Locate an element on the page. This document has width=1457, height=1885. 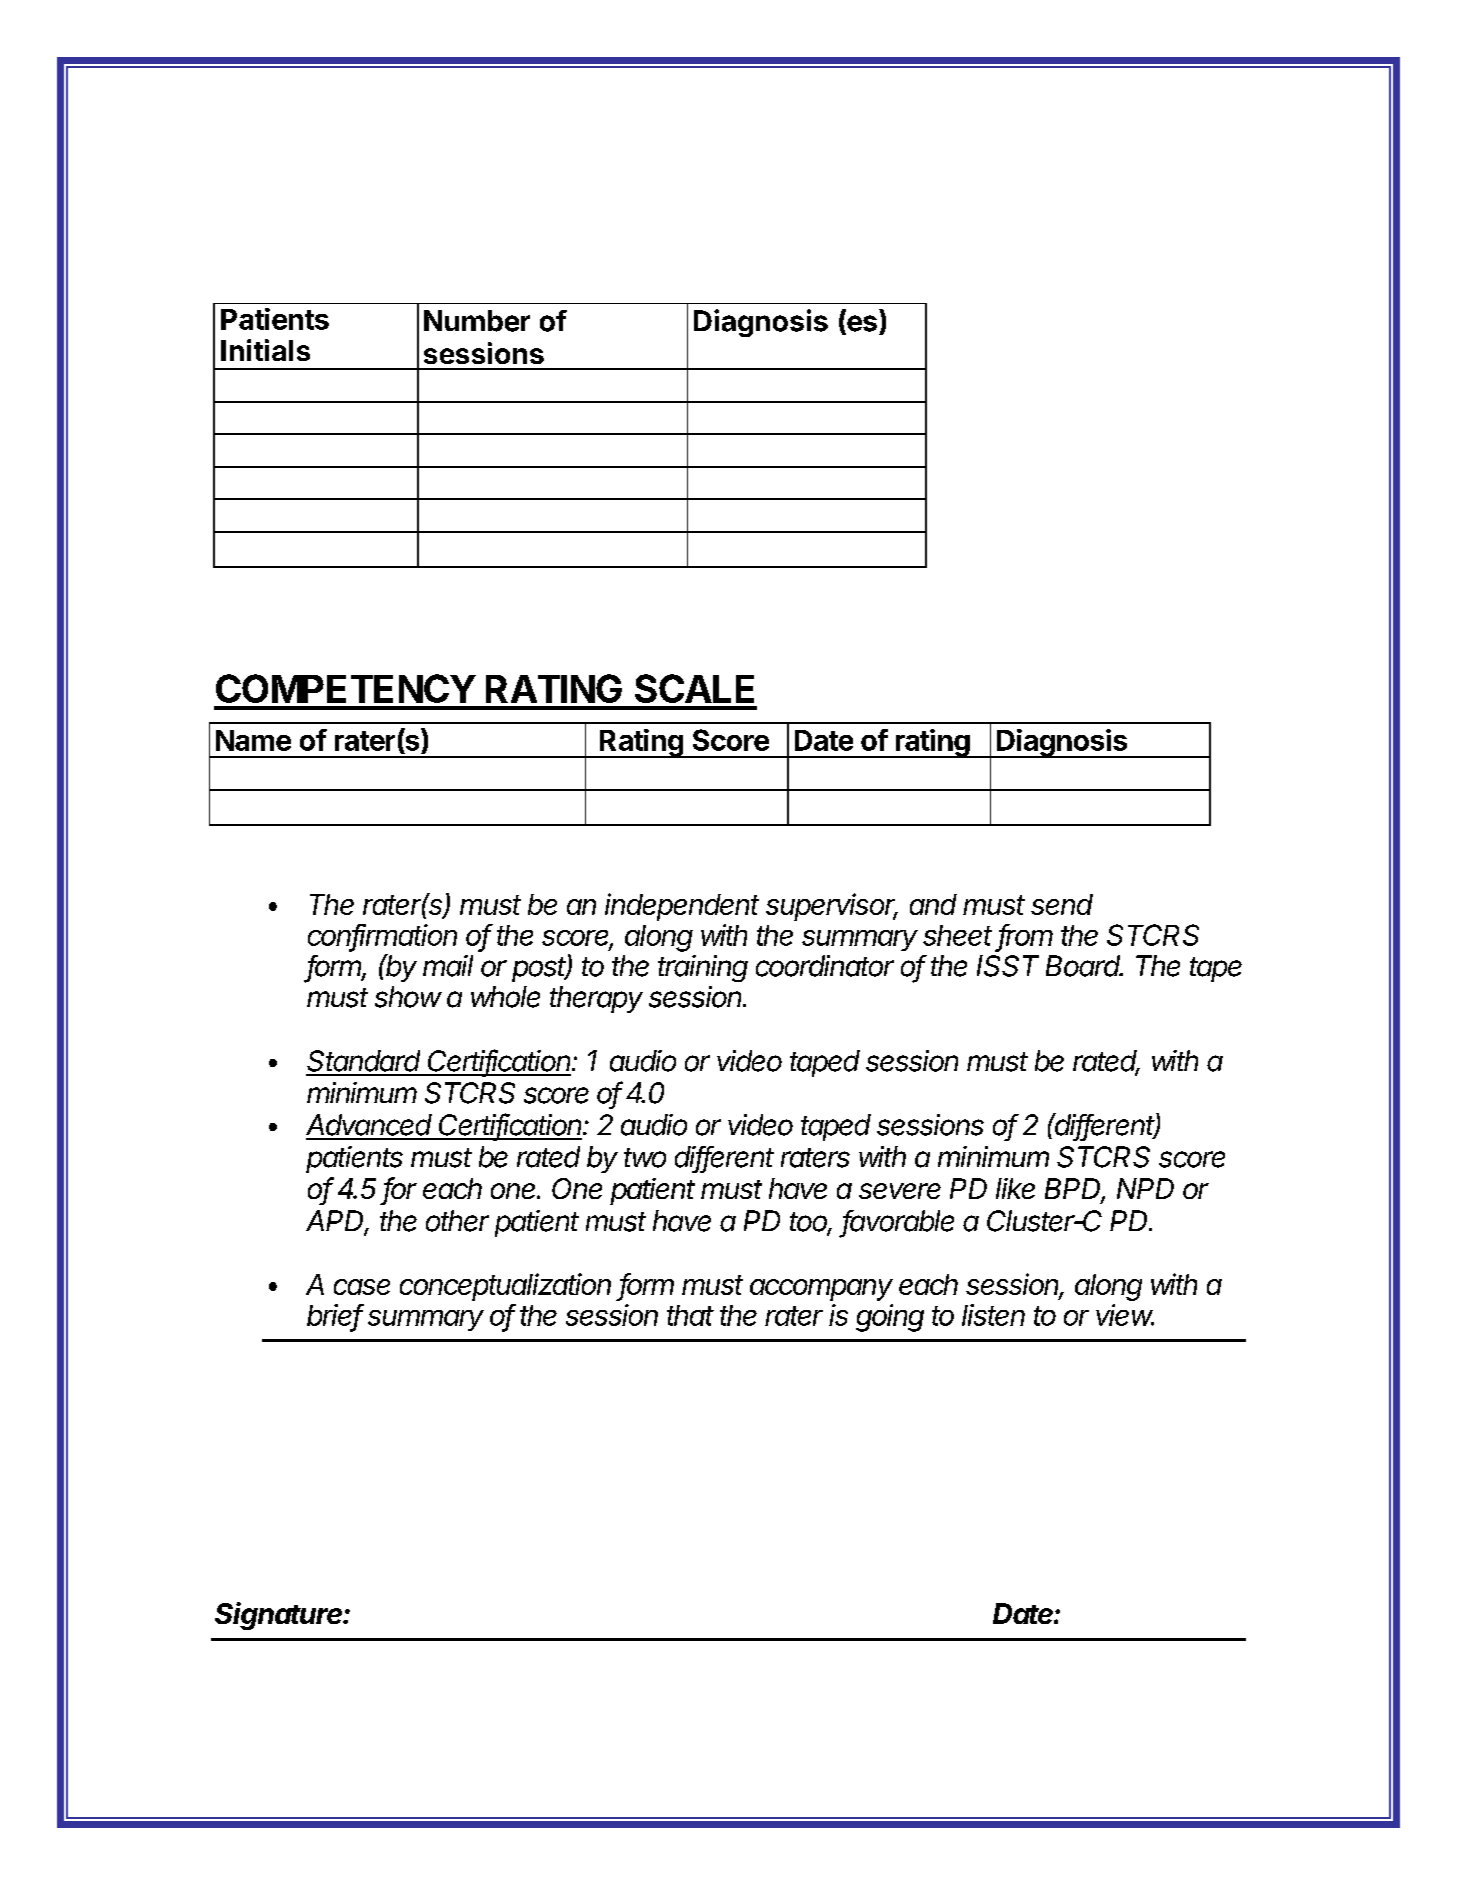
that is located at coordinates (690, 1315).
